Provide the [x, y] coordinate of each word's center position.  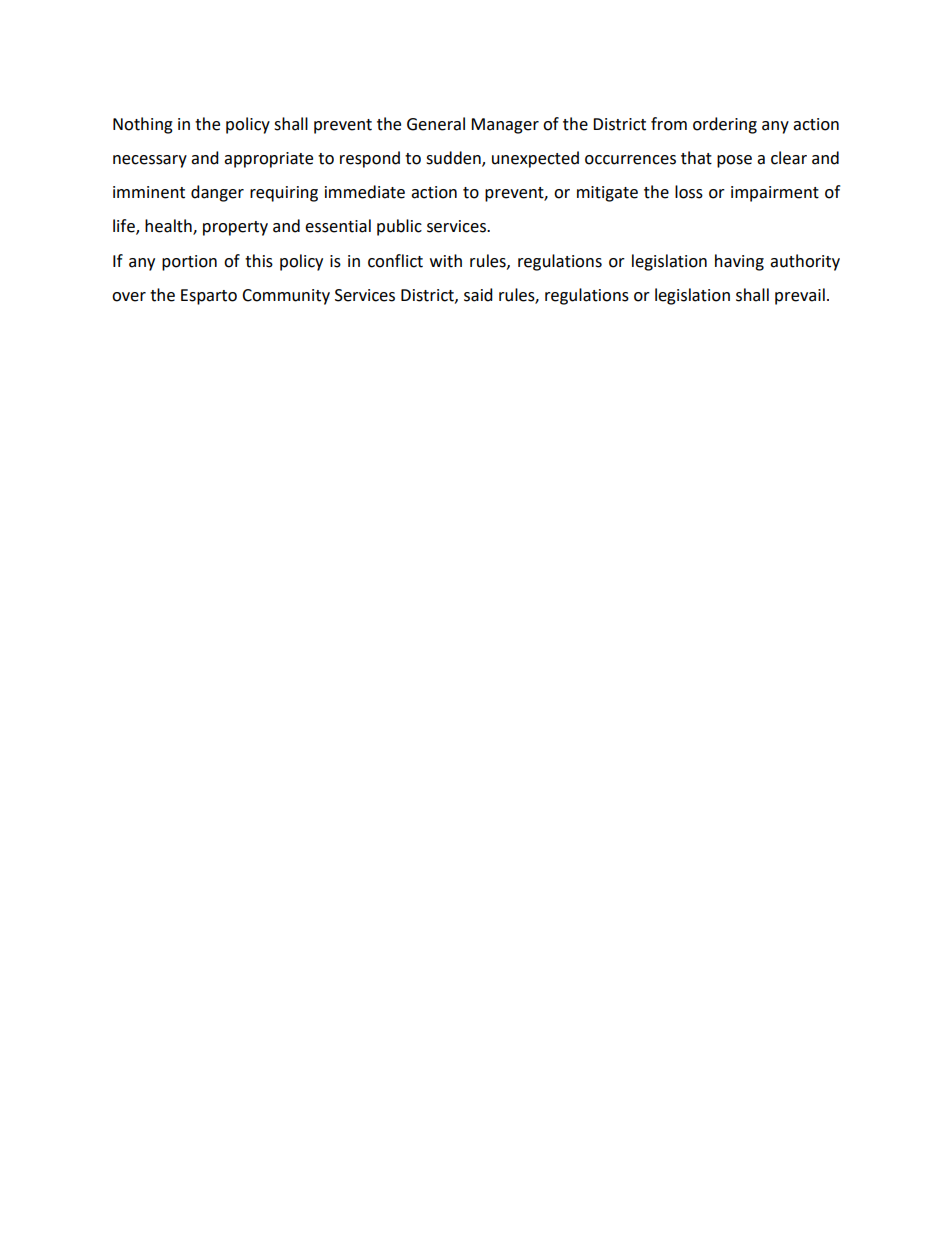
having [739, 262]
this [259, 261]
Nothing [143, 125]
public [399, 227]
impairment [775, 194]
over [129, 297]
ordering [725, 125]
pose [734, 161]
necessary [150, 161]
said [478, 295]
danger [217, 193]
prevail [800, 296]
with [446, 261]
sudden [454, 159]
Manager [505, 126]
